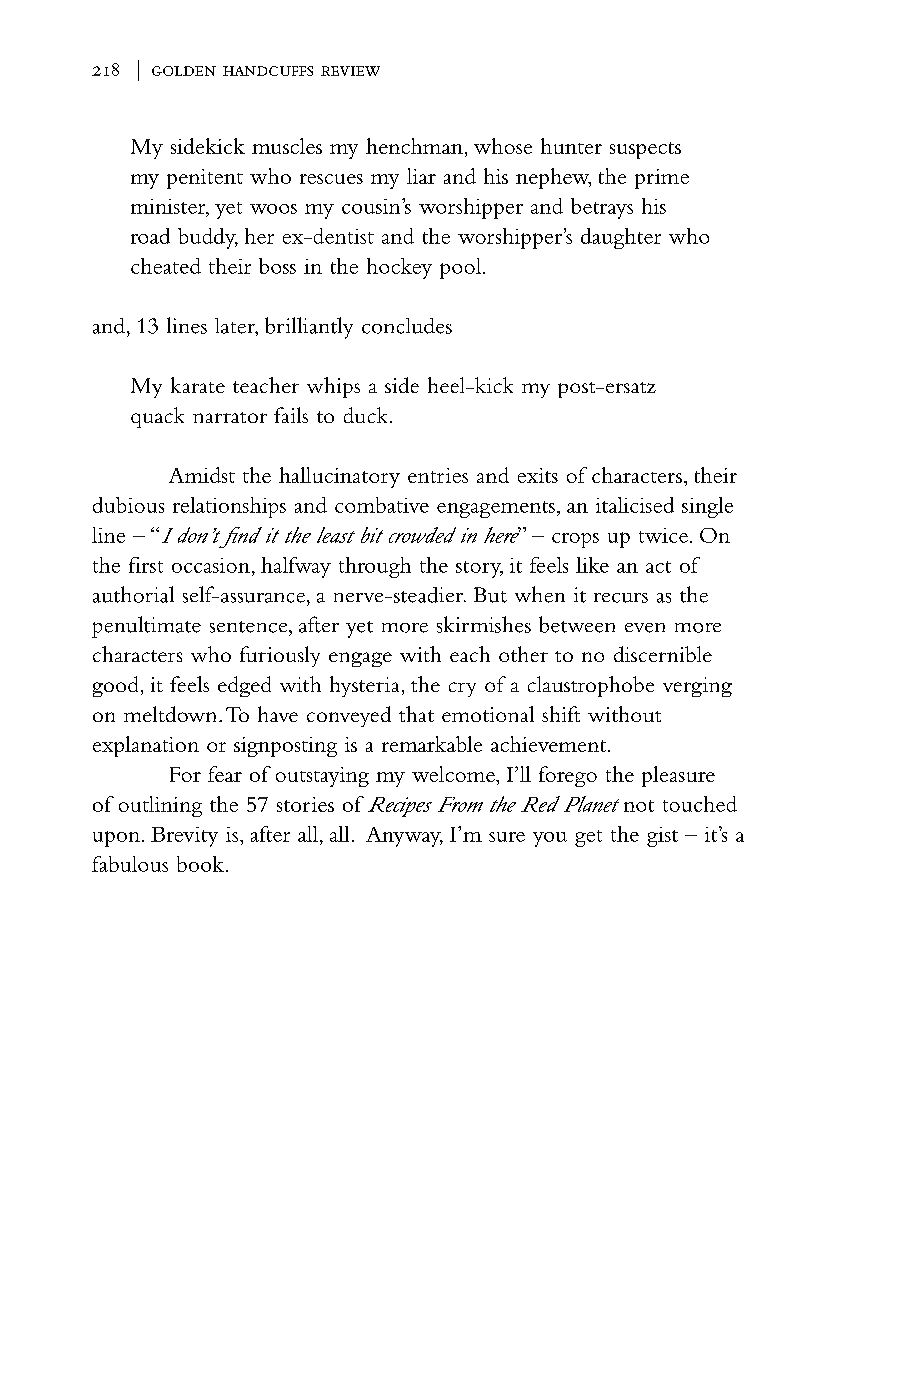 The height and width of the image is (1384, 922). Describe the element at coordinates (202, 475) in the image. I see `Amidst` at that location.
